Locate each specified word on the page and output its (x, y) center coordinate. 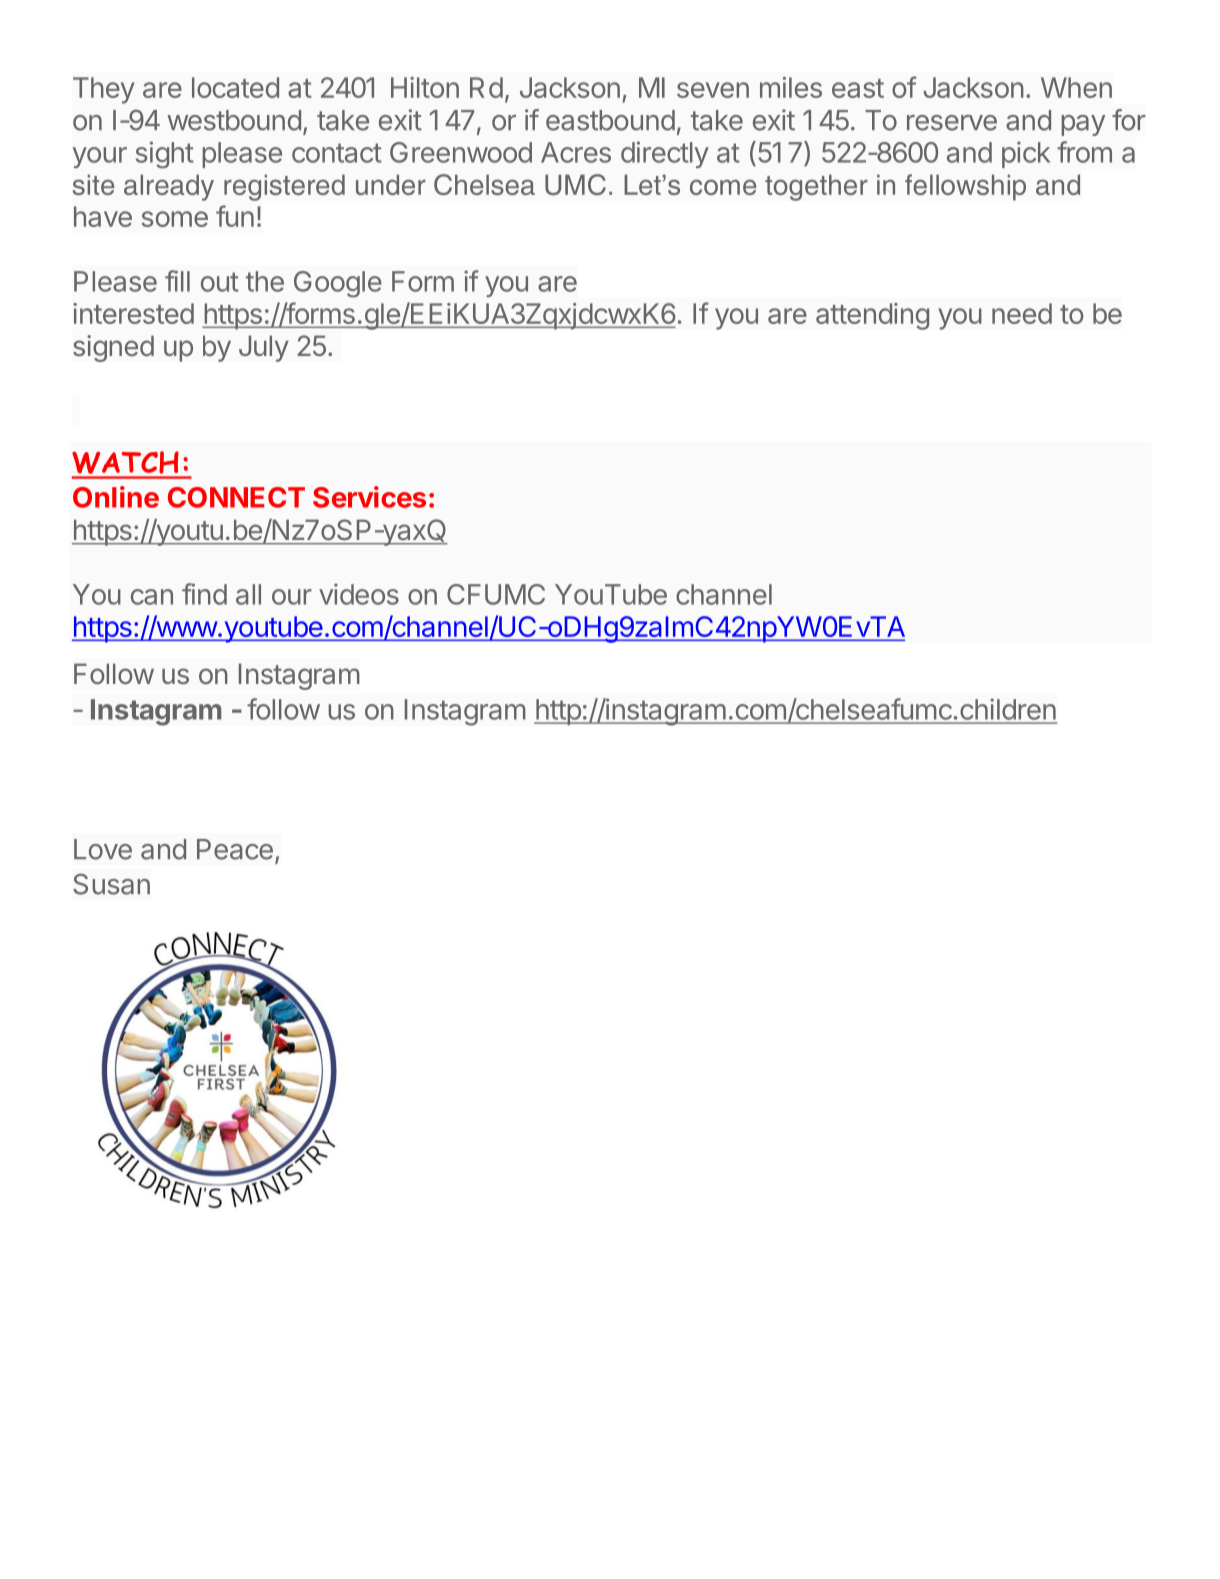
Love (103, 849)
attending (872, 316)
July (264, 348)
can (152, 597)
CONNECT (236, 497)
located (235, 87)
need (1022, 313)
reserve (952, 123)
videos (359, 594)
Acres (576, 152)
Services (369, 497)
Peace (235, 849)
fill (177, 281)
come (723, 187)
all (248, 594)
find (204, 594)
